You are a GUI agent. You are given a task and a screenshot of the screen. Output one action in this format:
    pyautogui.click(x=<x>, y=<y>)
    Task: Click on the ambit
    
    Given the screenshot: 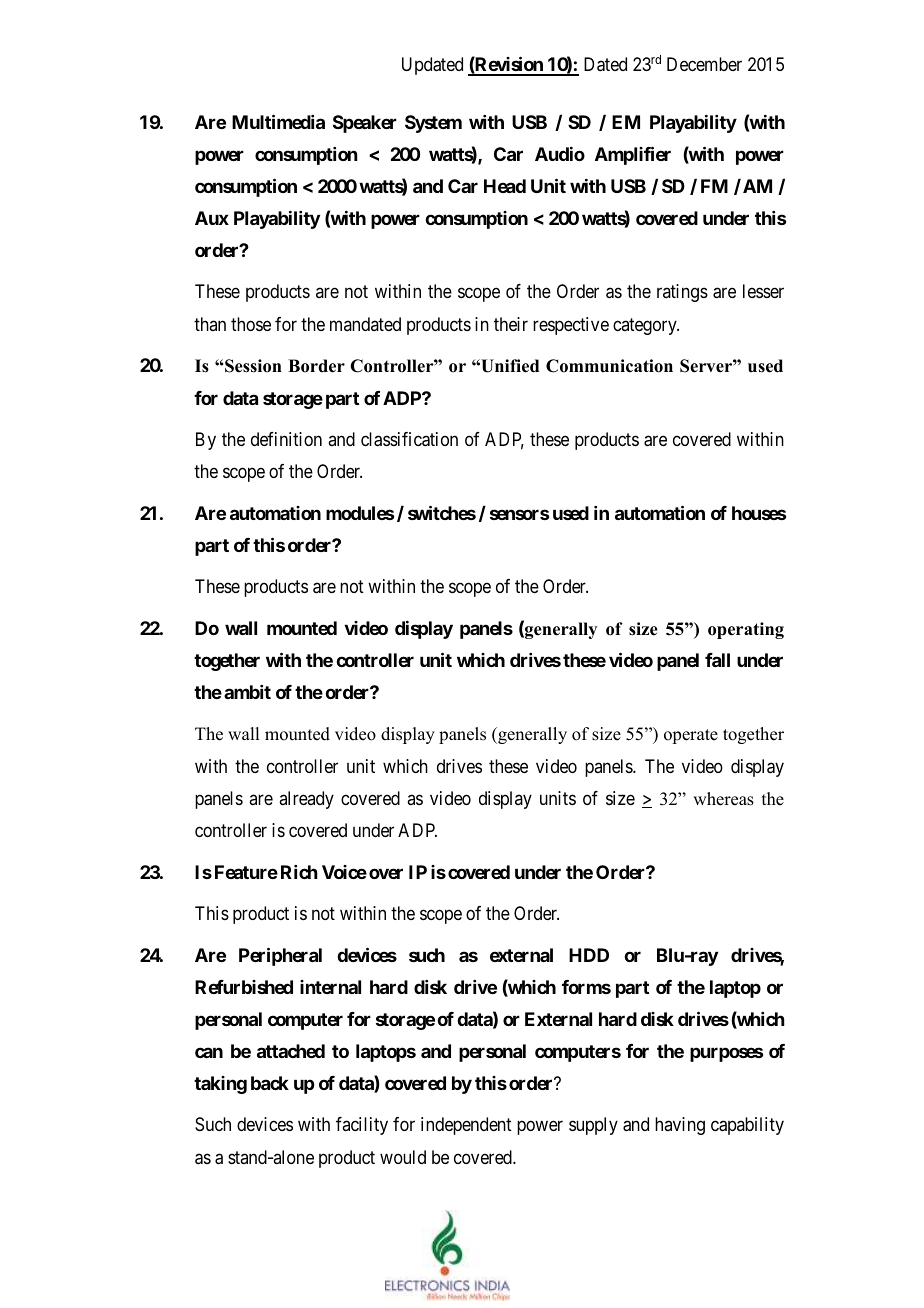 What is the action you would take?
    pyautogui.click(x=247, y=692)
